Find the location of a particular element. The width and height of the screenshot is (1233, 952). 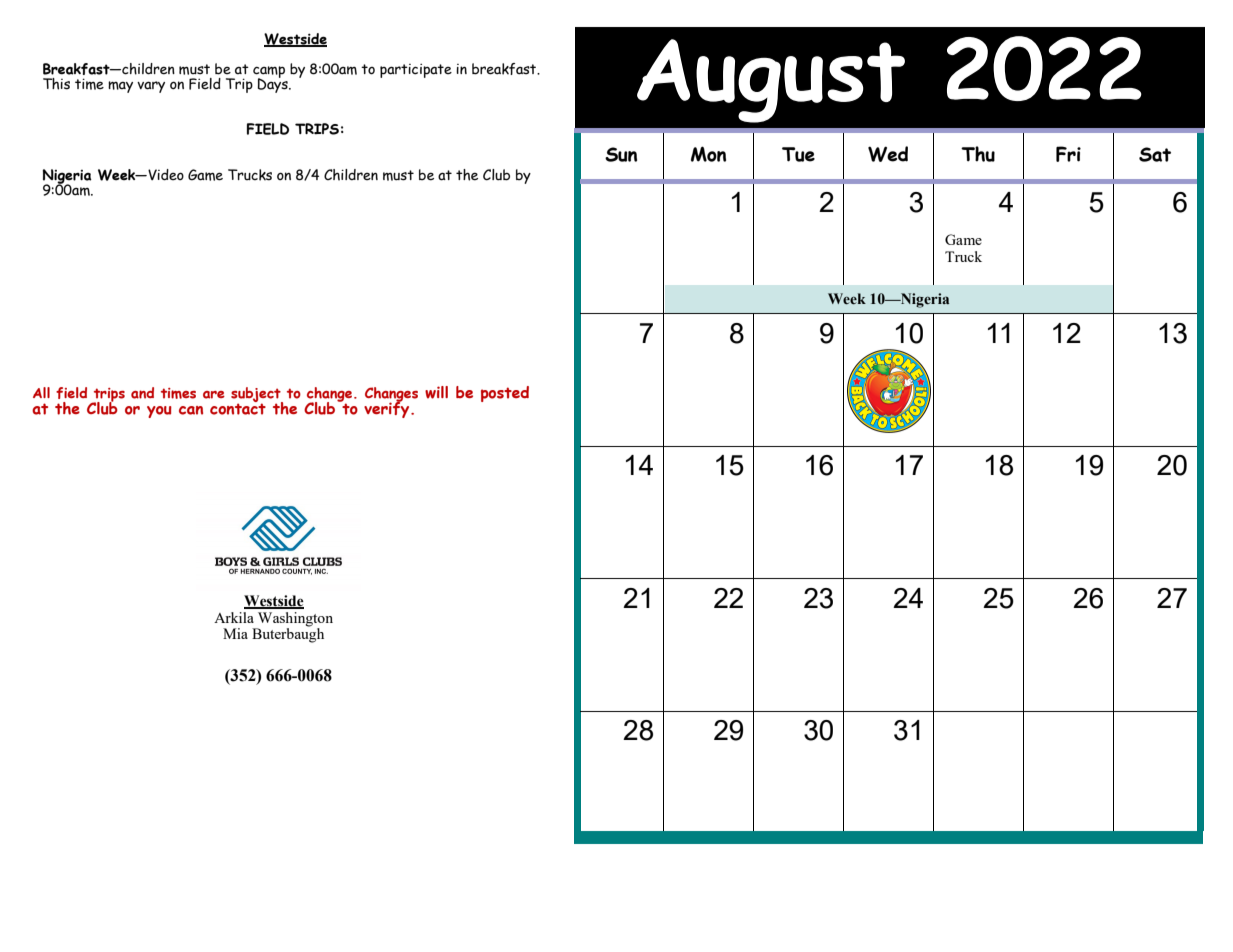

contact is located at coordinates (238, 408).
